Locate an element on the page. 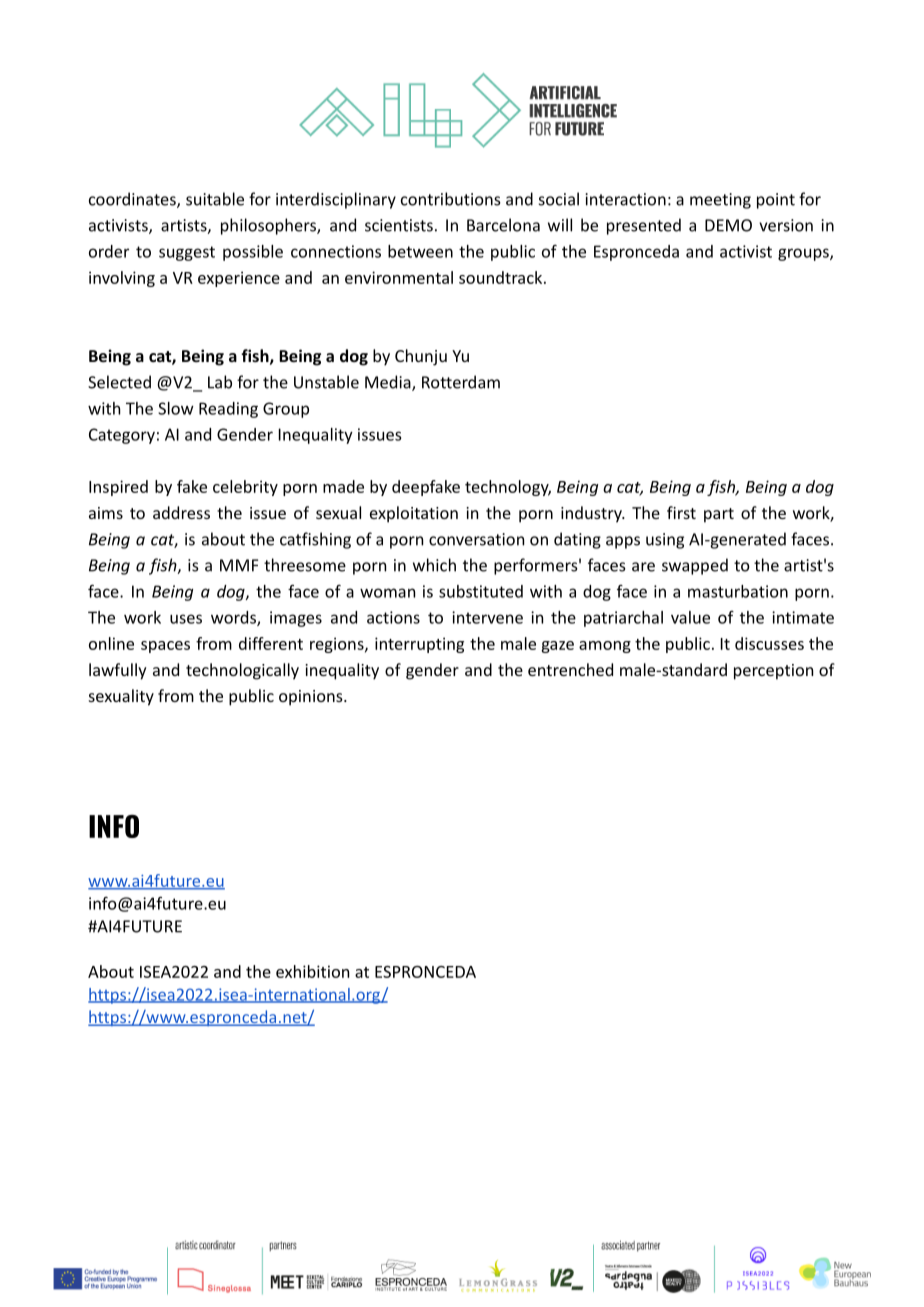 The width and height of the image is (924, 1307). DEMO is located at coordinates (728, 225).
